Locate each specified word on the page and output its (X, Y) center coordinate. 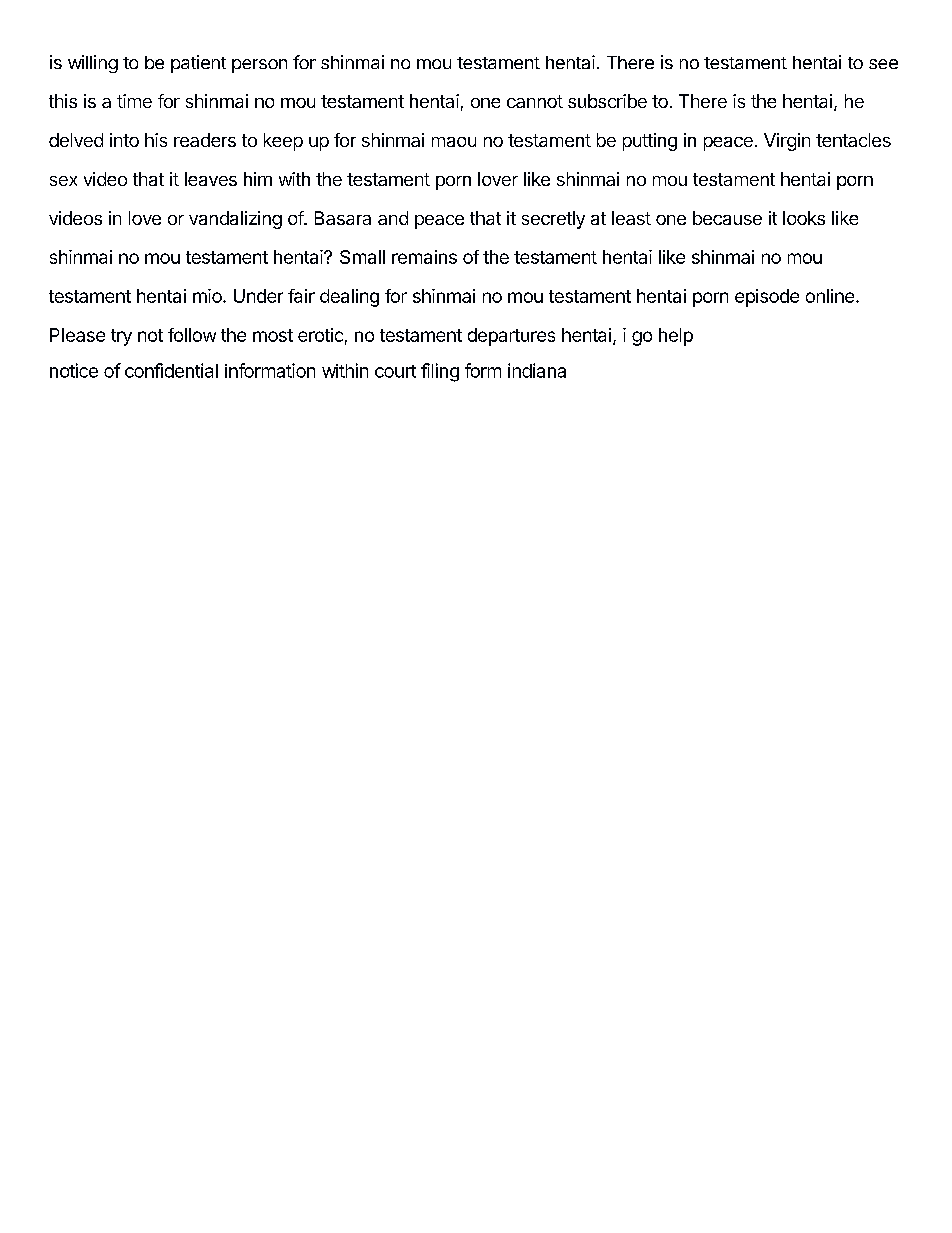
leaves (211, 179)
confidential (171, 370)
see (883, 64)
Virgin (787, 142)
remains (424, 257)
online (830, 296)
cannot (535, 101)
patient (198, 64)
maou (454, 142)
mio (208, 296)
